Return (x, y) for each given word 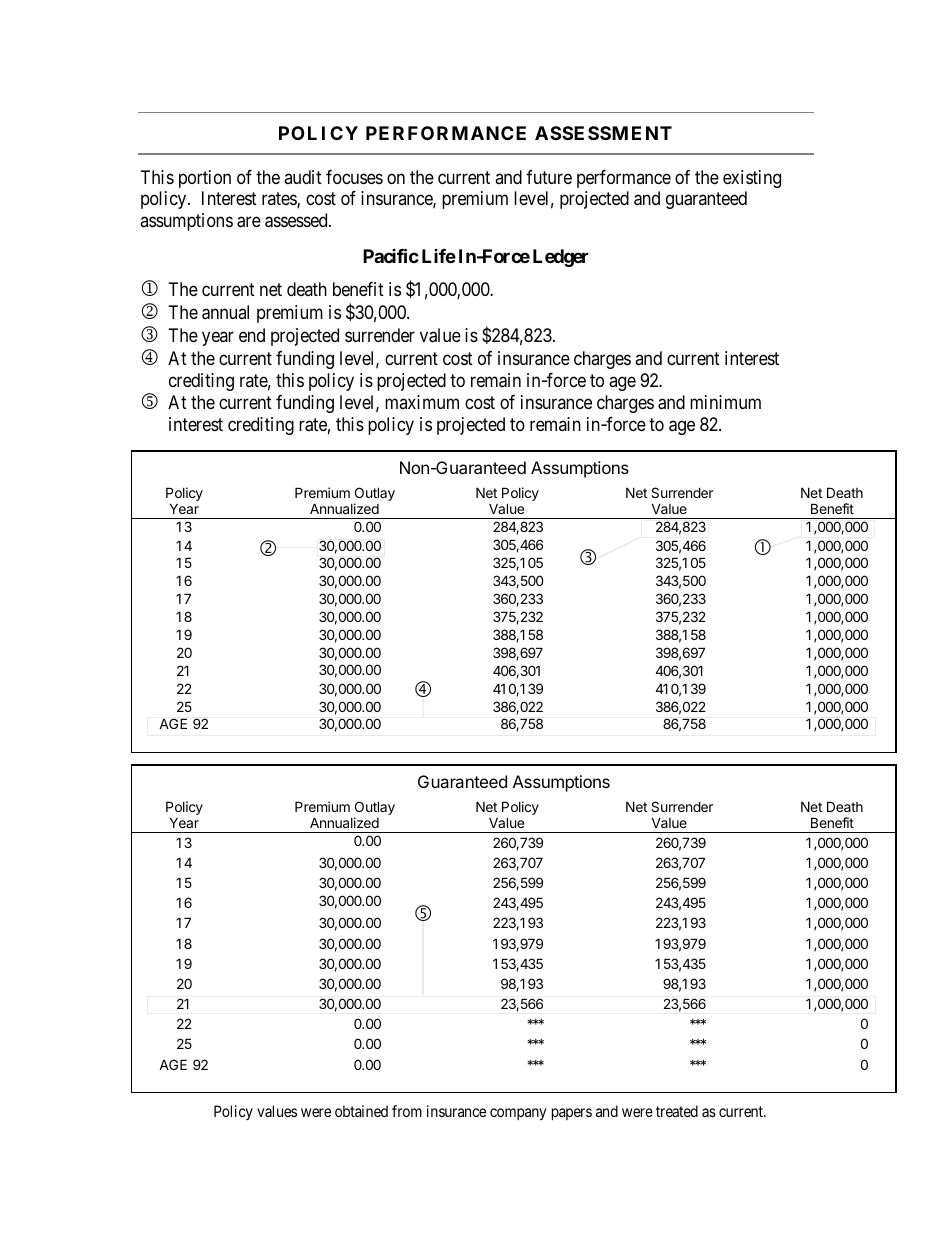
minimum (725, 402)
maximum (422, 402)
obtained (361, 1111)
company (518, 1114)
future (549, 177)
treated (677, 1111)
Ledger (561, 258)
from (407, 1111)
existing (752, 179)
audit (303, 177)
